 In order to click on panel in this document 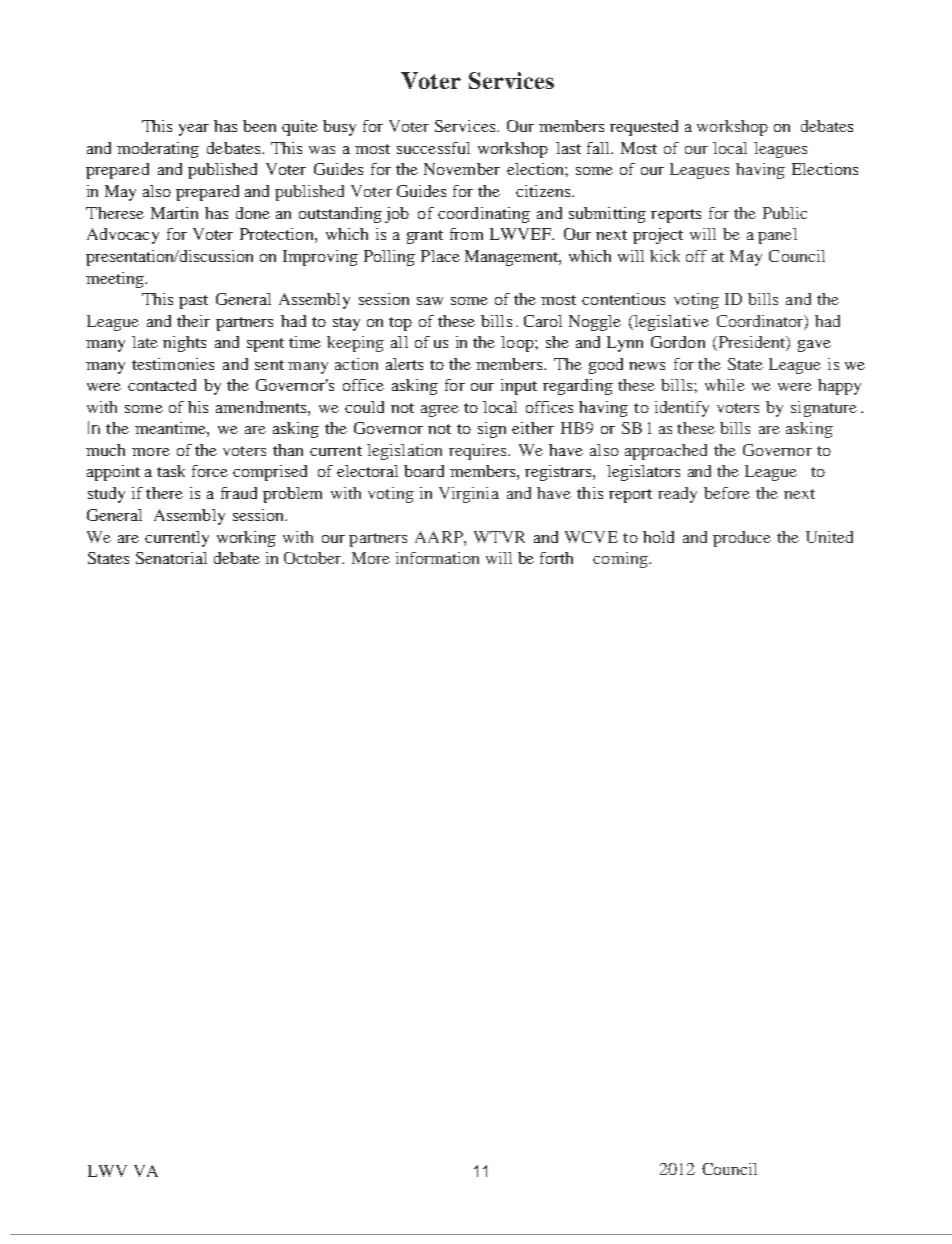, I will do `click(777, 236)`.
